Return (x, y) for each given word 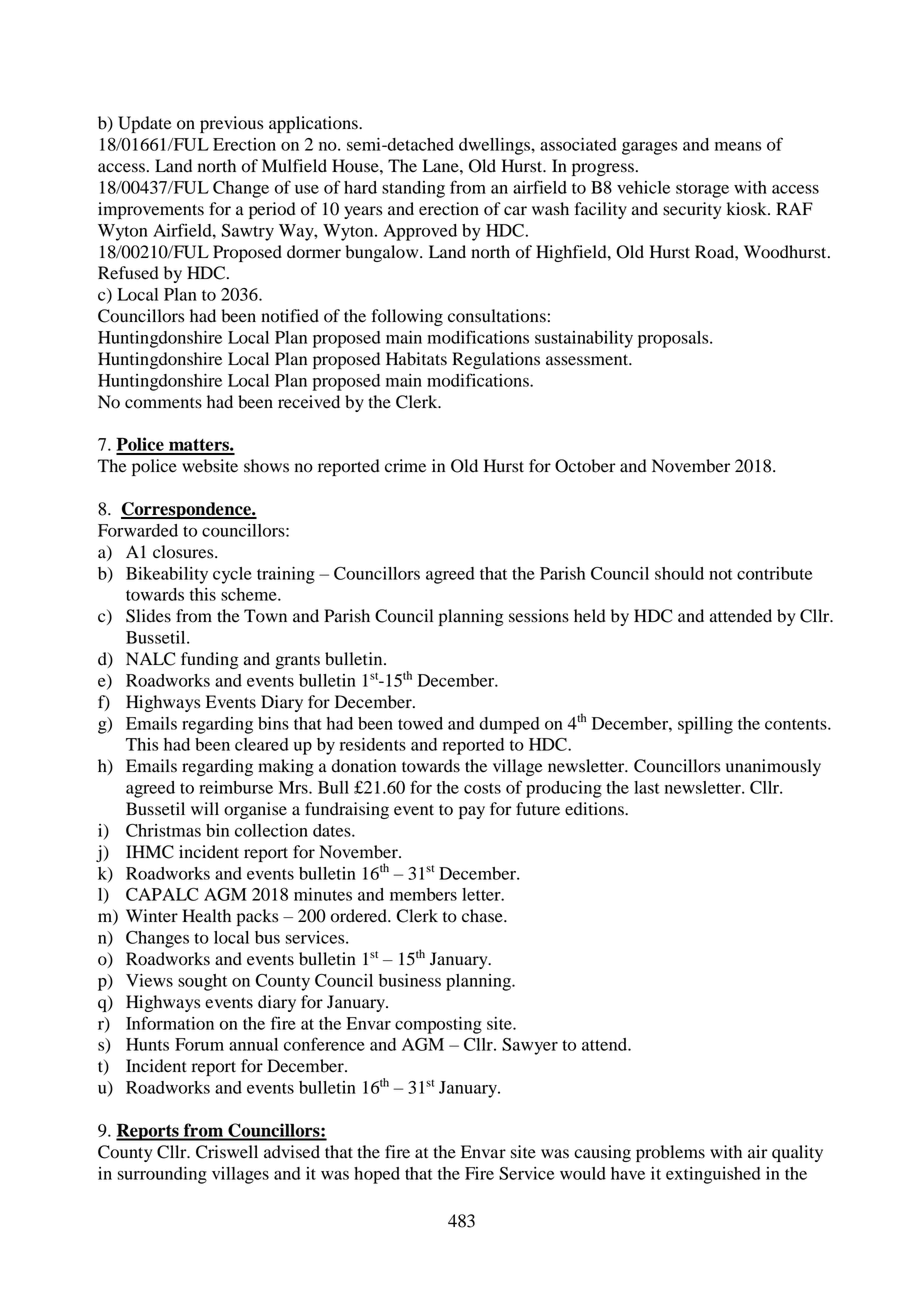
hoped (377, 1175)
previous (231, 124)
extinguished (713, 1175)
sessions (539, 616)
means (738, 146)
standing (413, 189)
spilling (705, 725)
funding (210, 660)
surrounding (162, 1175)
